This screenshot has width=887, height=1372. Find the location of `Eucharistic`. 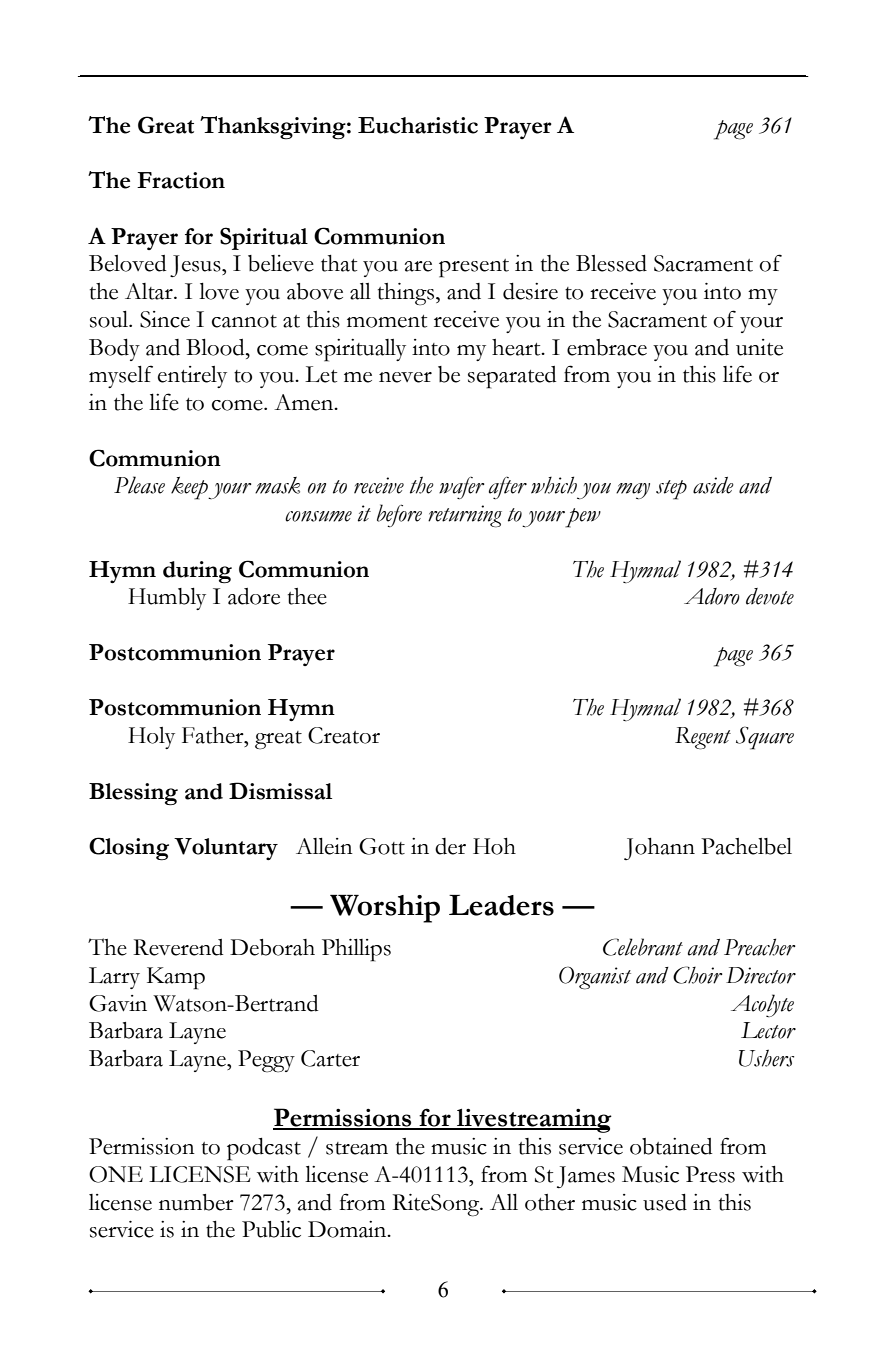

Eucharistic is located at coordinates (418, 125).
